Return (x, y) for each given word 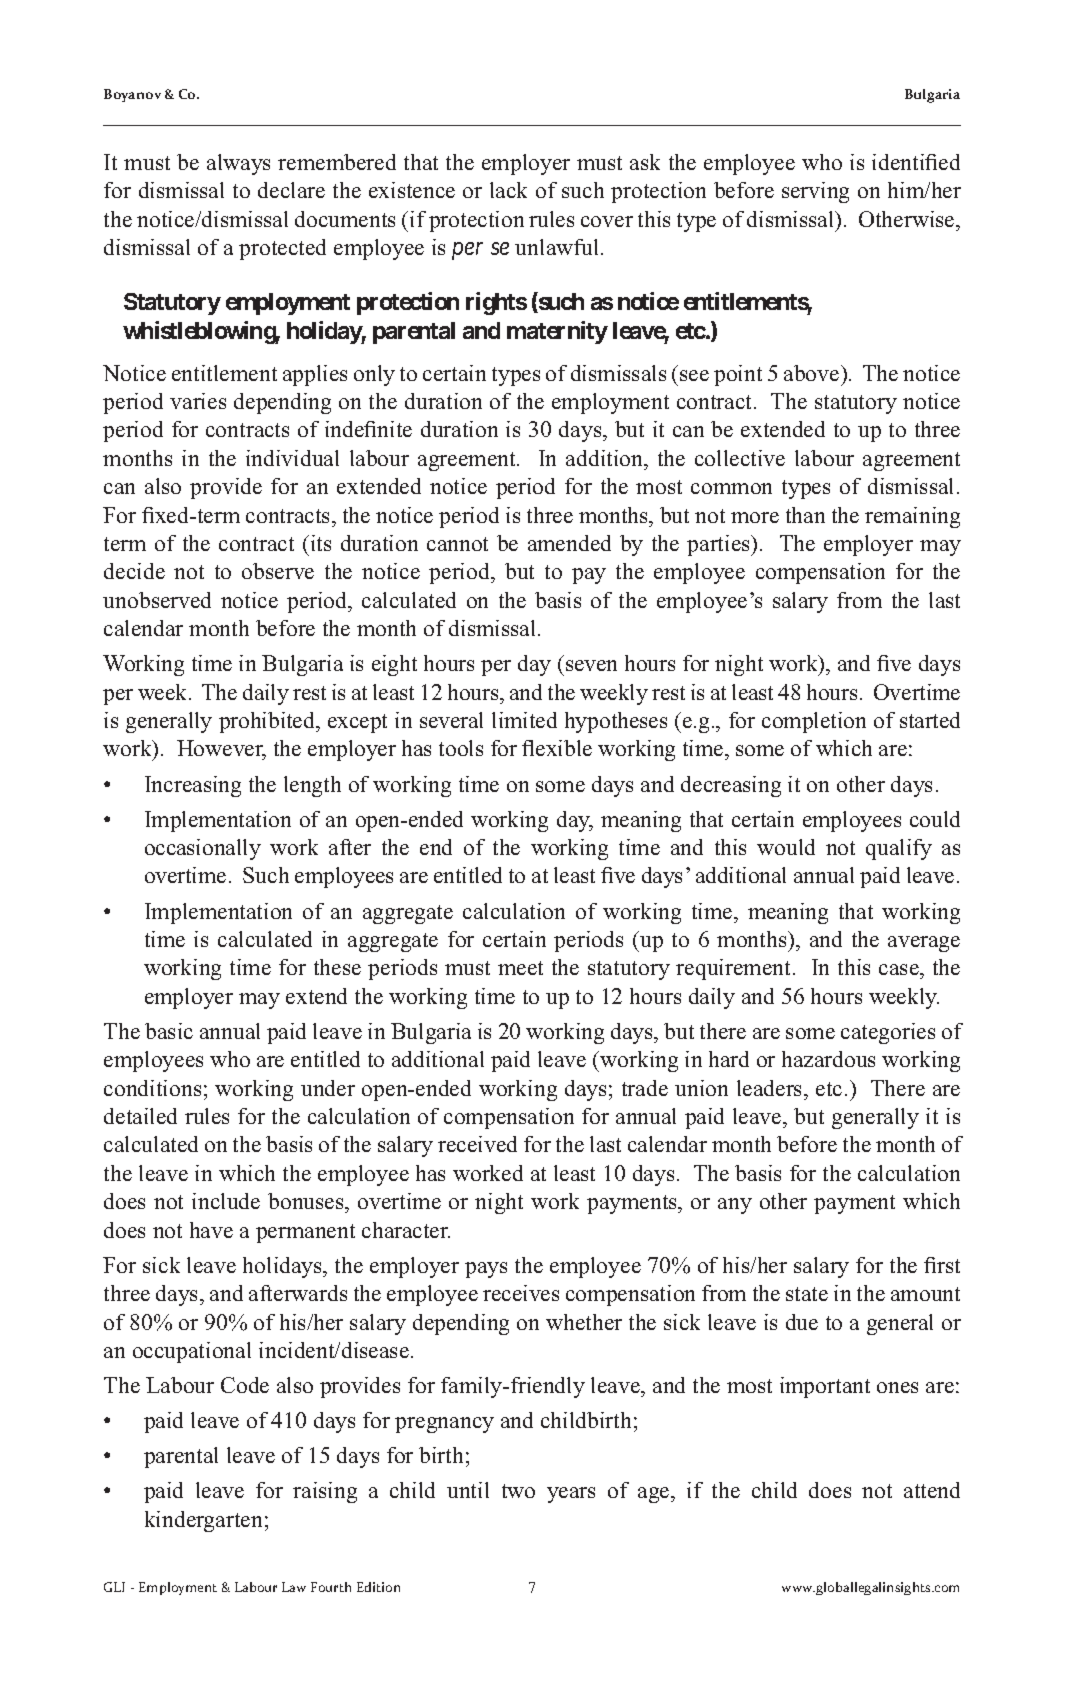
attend (932, 1490)
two (518, 1491)
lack (508, 190)
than (805, 515)
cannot (457, 544)
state (807, 1294)
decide (134, 571)
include (226, 1201)
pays (486, 1270)
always (238, 164)
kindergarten (203, 1521)
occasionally (203, 849)
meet (520, 968)
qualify (899, 849)
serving (815, 192)
